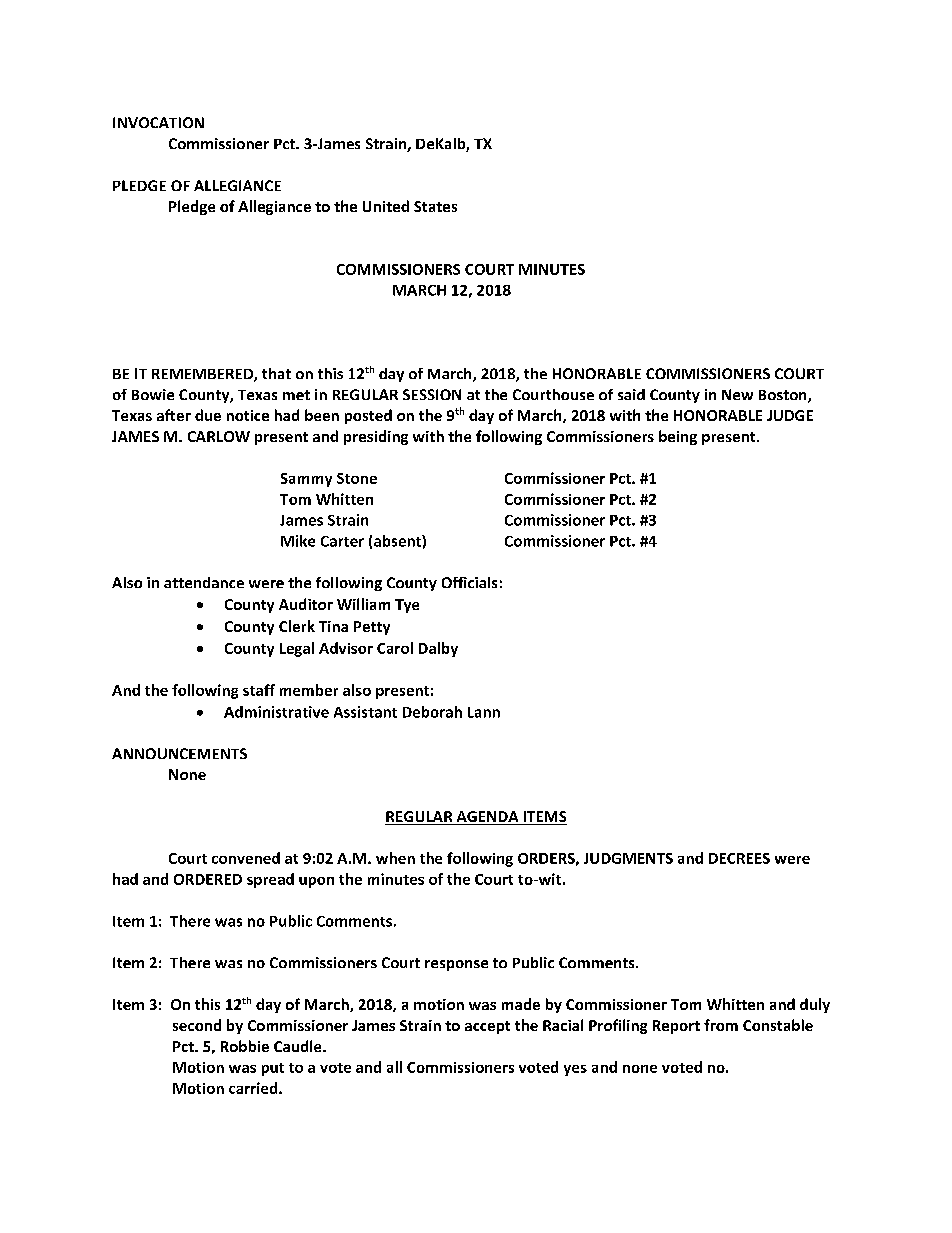 This page has width=952, height=1233. What do you see at coordinates (487, 818) in the page?
I see `AGENDA` at bounding box center [487, 818].
